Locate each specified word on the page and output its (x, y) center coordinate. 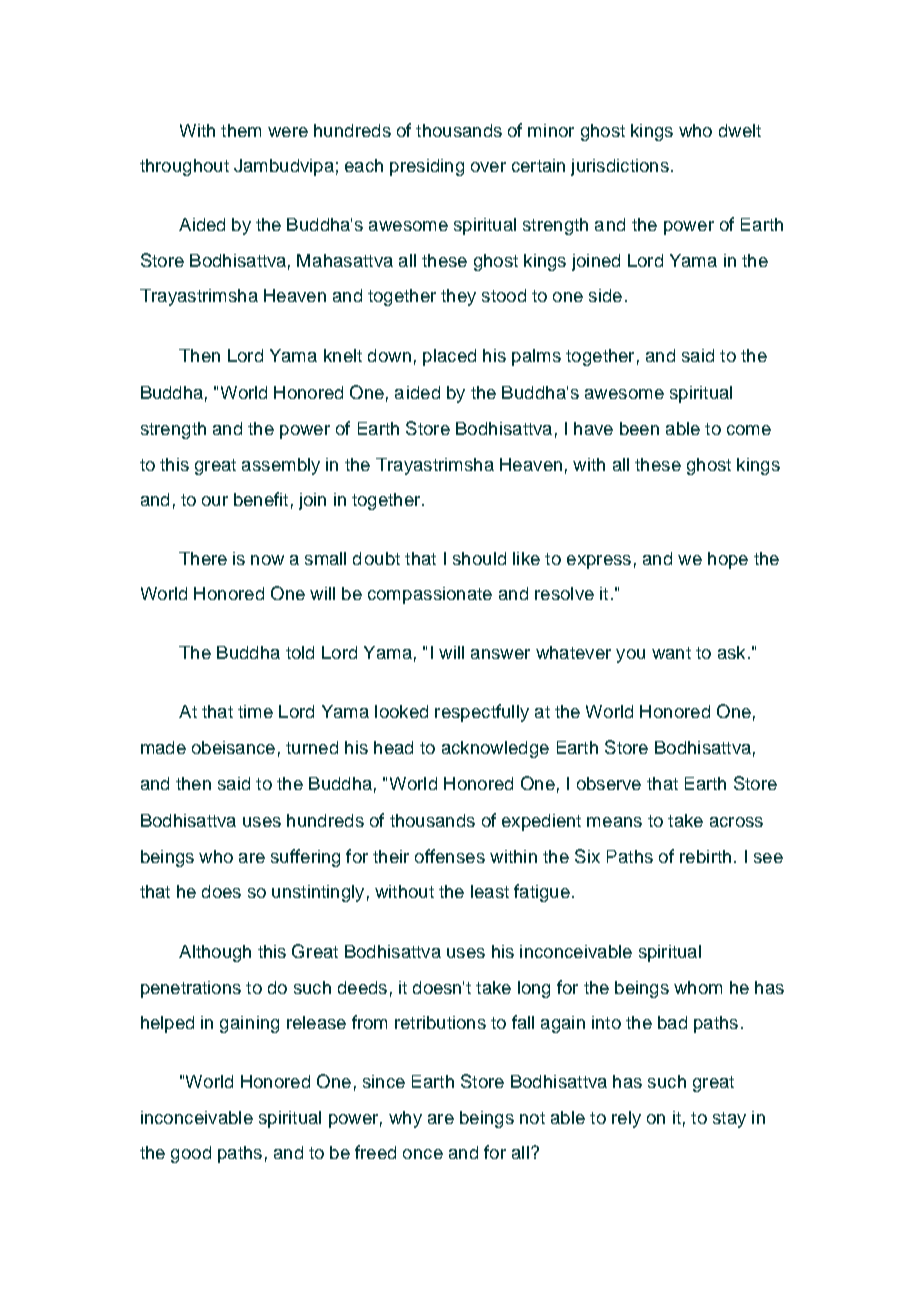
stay (729, 1120)
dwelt (740, 130)
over (488, 167)
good (191, 1154)
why (405, 1119)
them (241, 130)
